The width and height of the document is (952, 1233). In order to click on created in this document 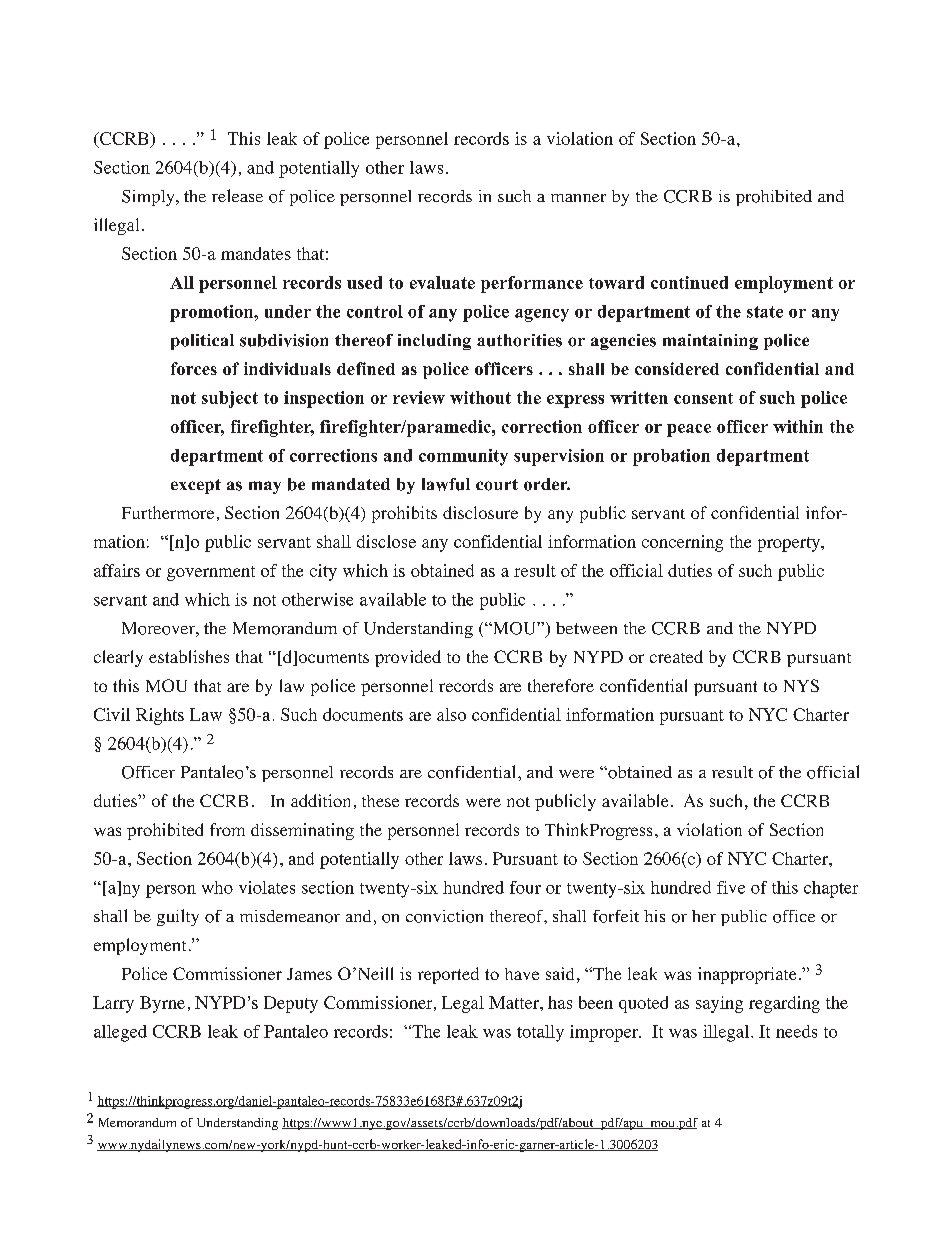, I will do `click(676, 656)`.
